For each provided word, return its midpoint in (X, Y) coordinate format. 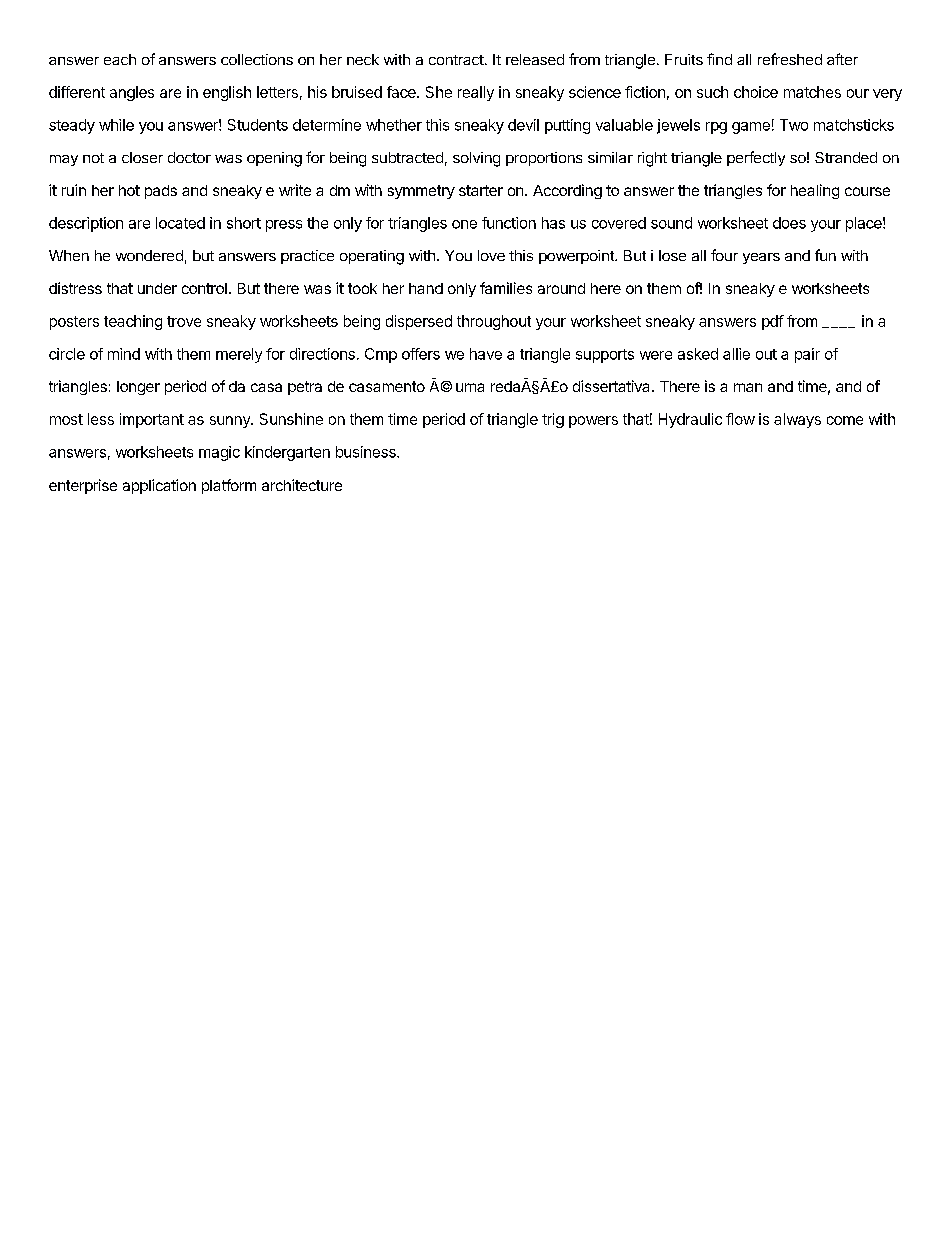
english (227, 93)
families (506, 288)
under (157, 288)
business (367, 452)
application (159, 486)
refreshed (790, 59)
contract (457, 60)
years (761, 258)
